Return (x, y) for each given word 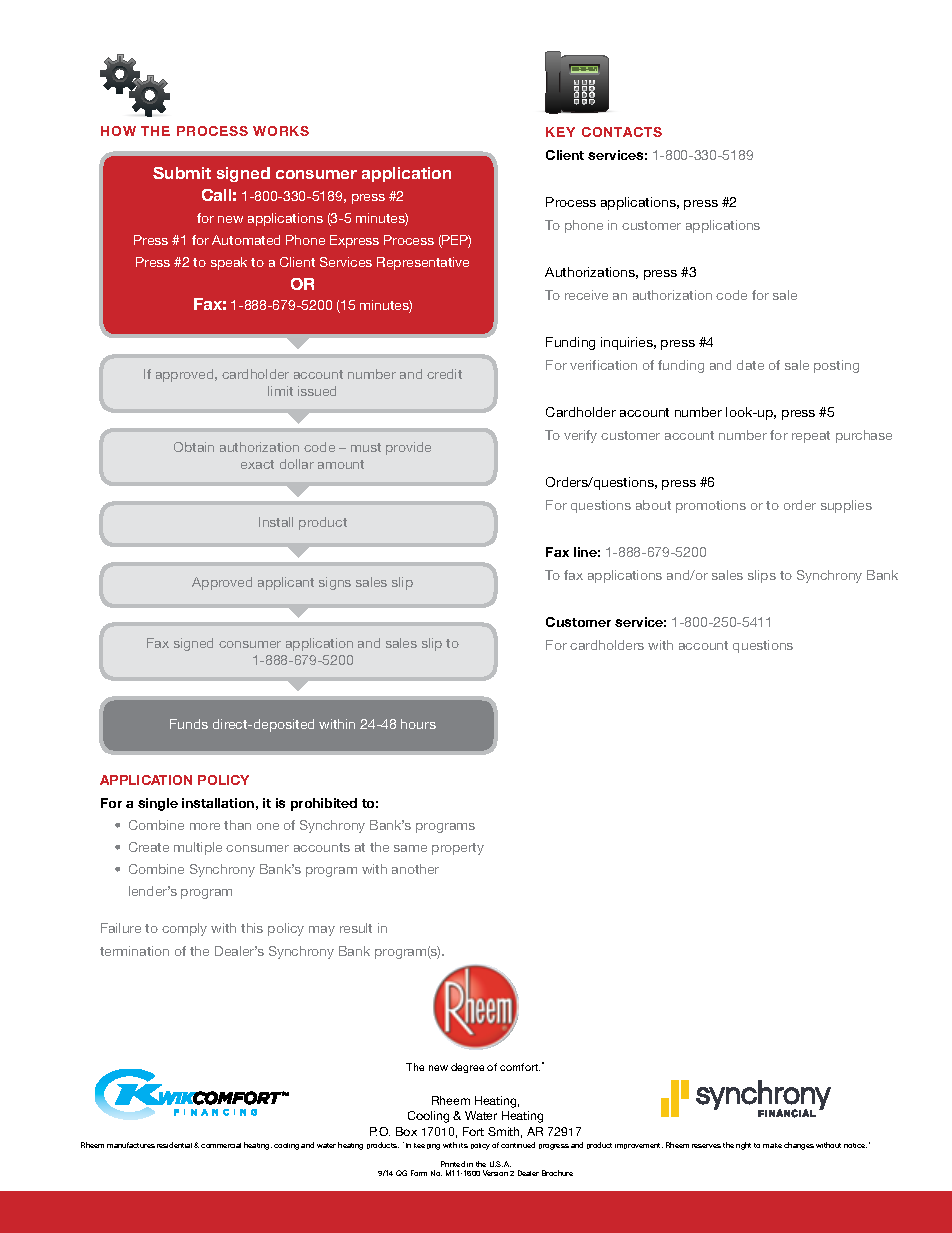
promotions (711, 506)
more (205, 826)
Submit (182, 173)
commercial (221, 1145)
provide (408, 448)
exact (257, 464)
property (458, 849)
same (410, 848)
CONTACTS (622, 132)
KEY (560, 132)
